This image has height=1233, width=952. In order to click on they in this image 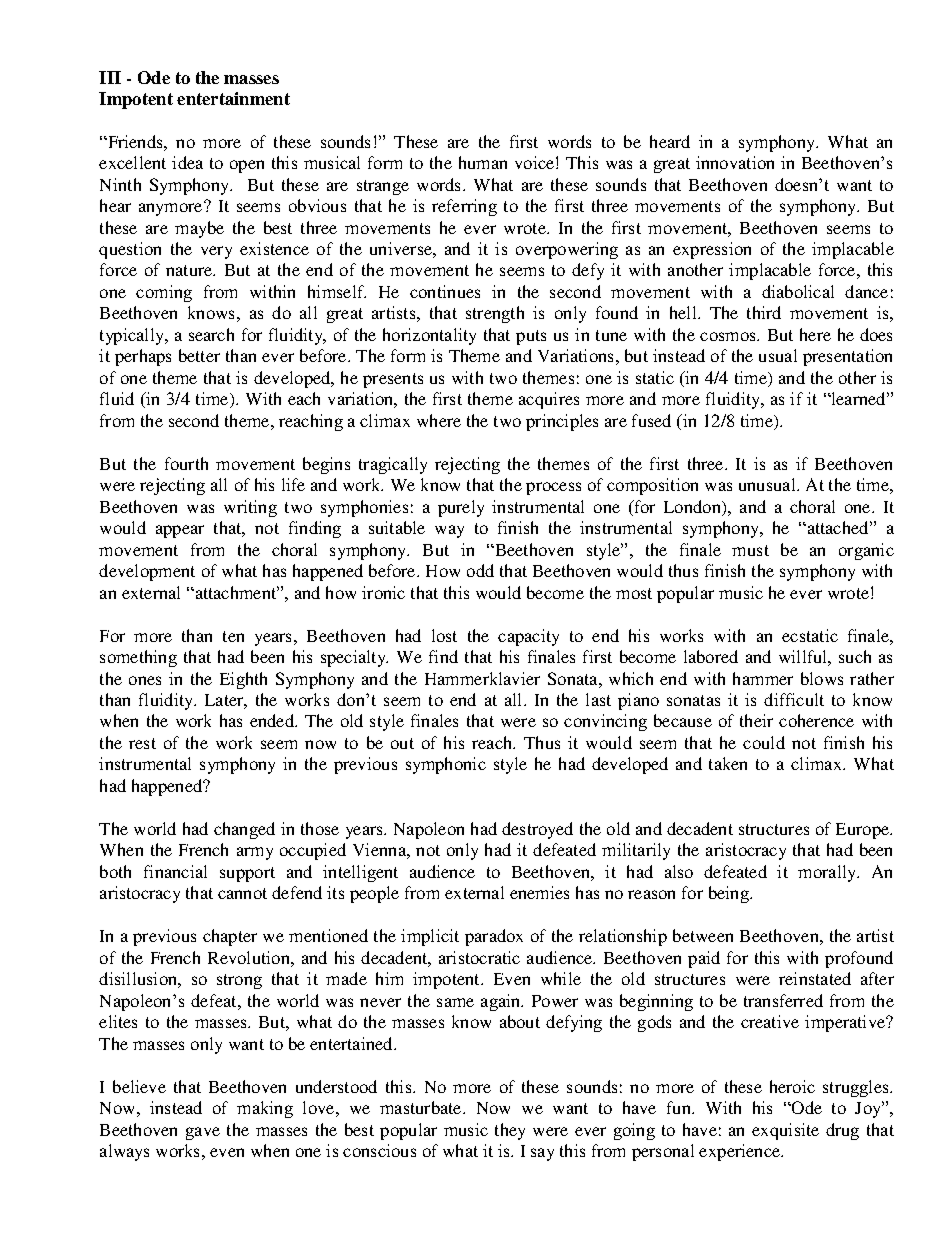, I will do `click(510, 1131)`.
